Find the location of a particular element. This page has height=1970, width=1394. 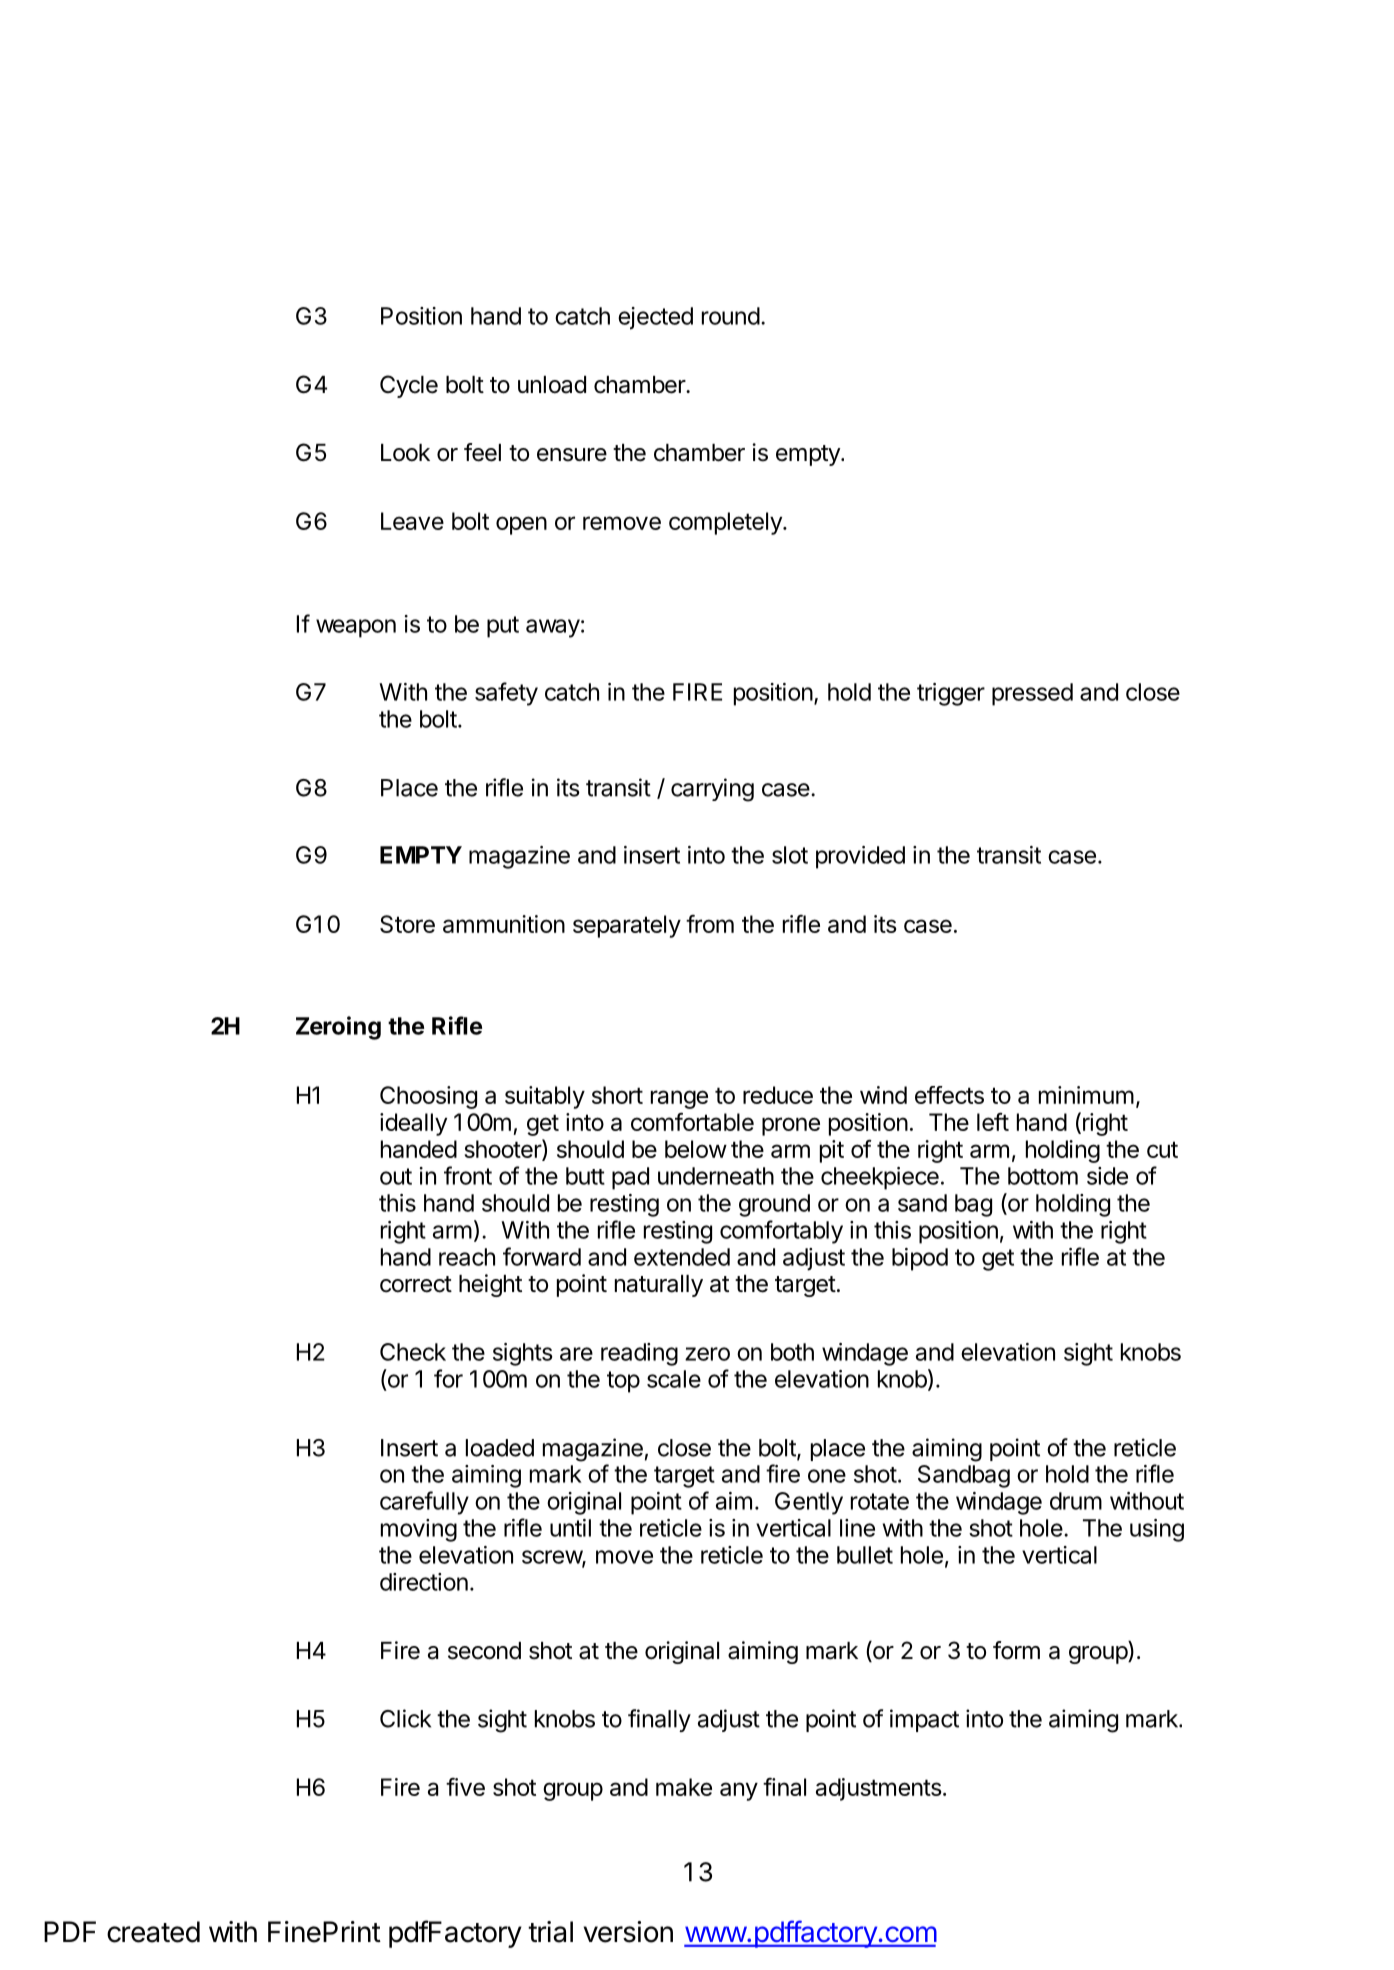

ejected is located at coordinates (655, 318).
